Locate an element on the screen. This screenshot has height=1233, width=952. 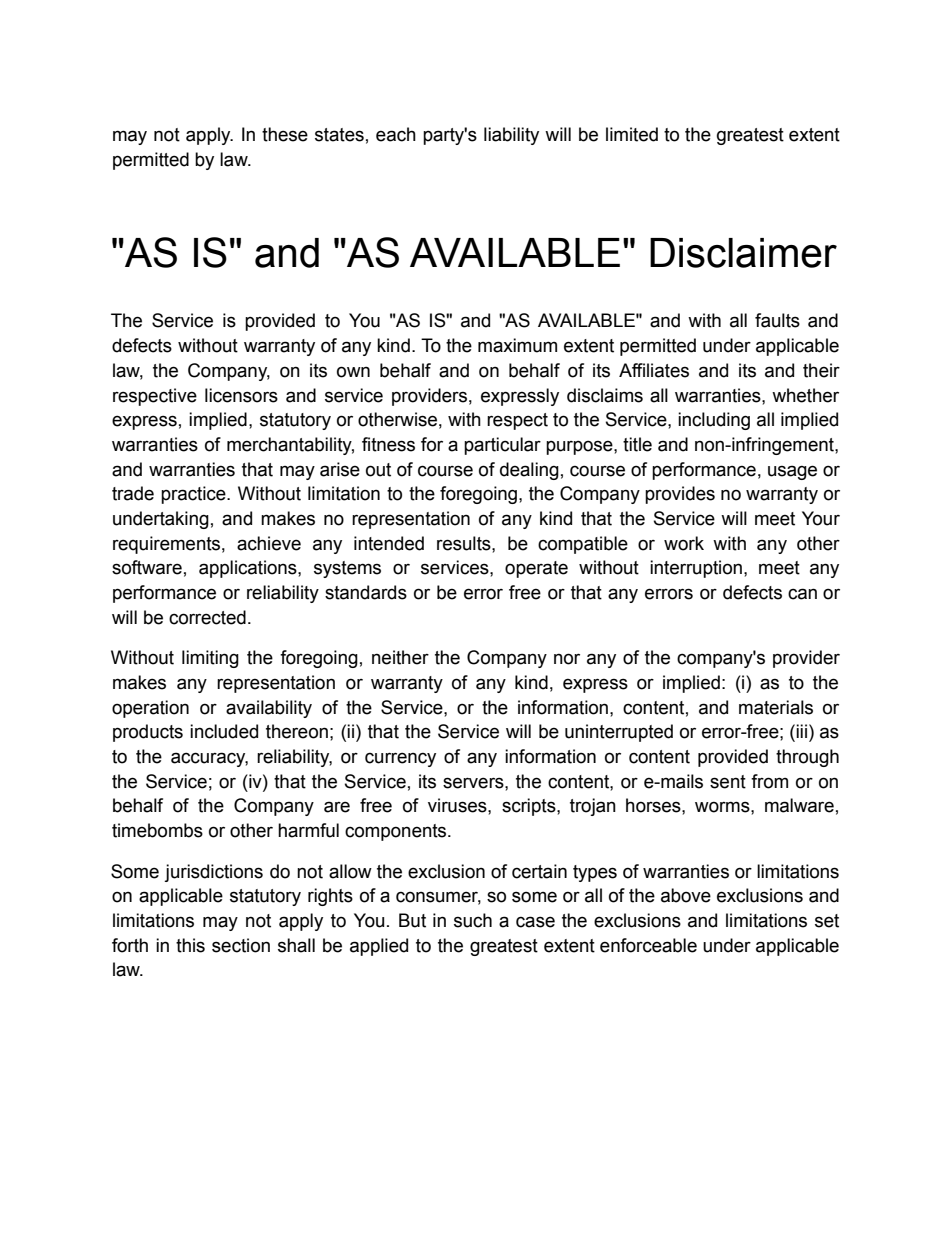
this is located at coordinates (190, 945).
